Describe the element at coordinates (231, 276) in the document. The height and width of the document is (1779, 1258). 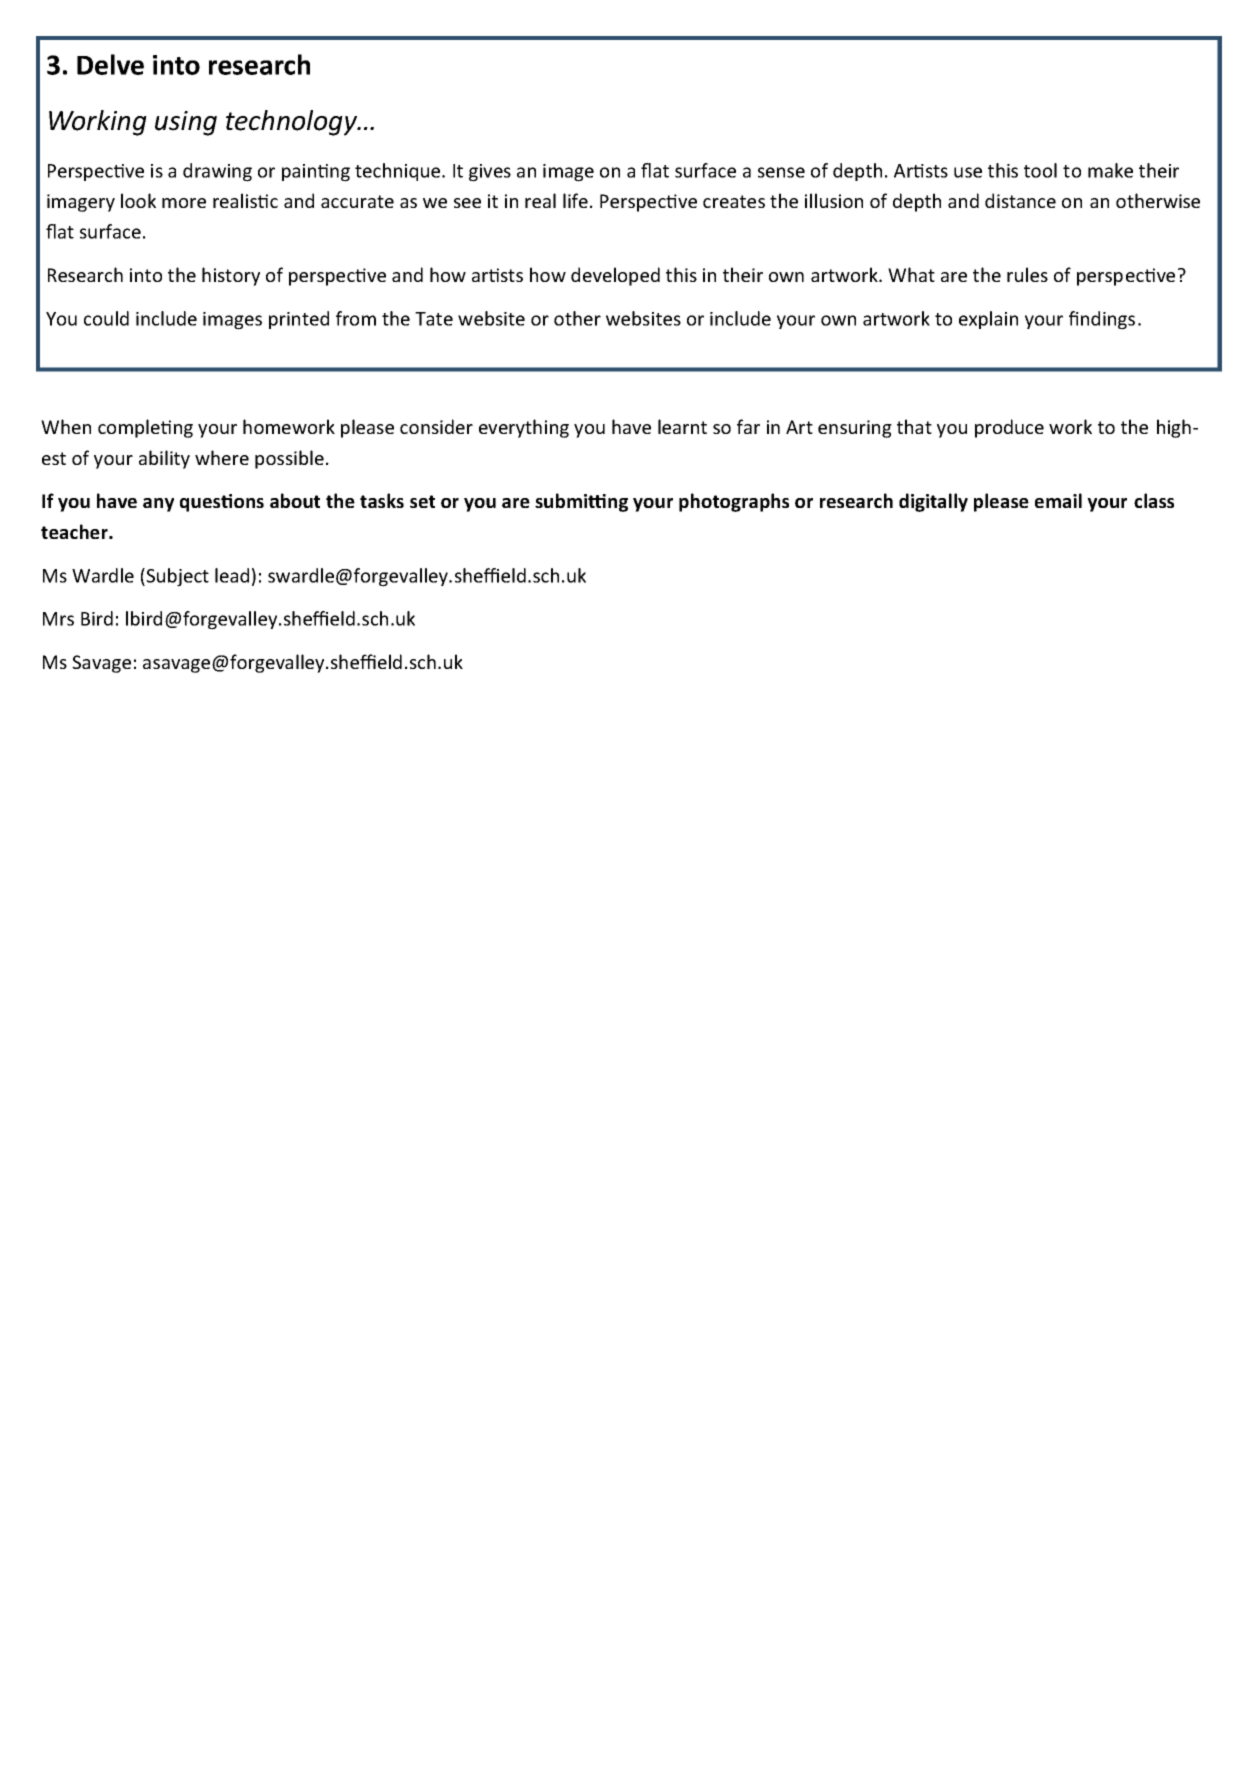
I see `history` at that location.
